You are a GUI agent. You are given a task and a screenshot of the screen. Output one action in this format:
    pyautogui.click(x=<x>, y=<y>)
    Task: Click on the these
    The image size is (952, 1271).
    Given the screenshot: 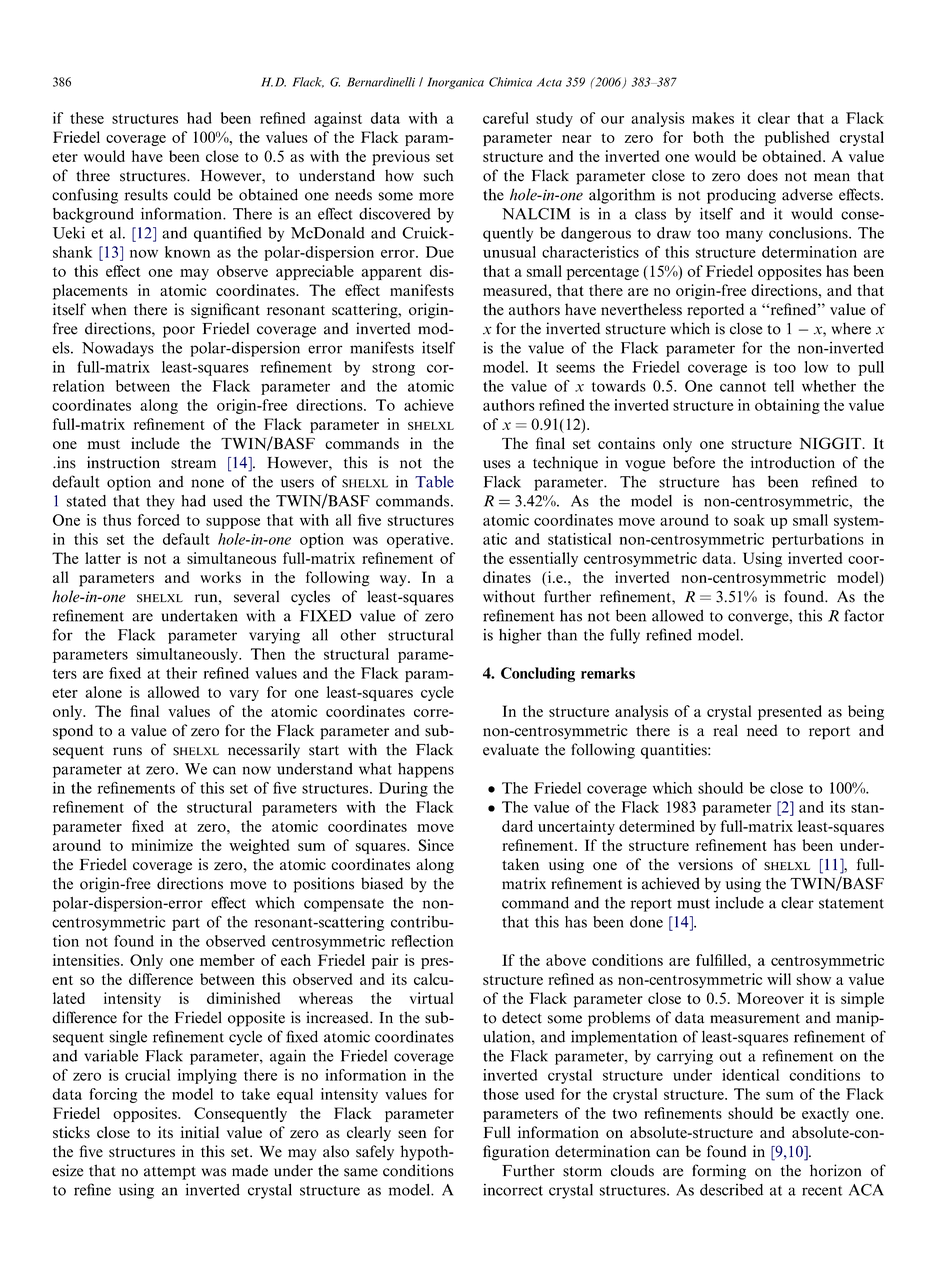 What is the action you would take?
    pyautogui.click(x=87, y=118)
